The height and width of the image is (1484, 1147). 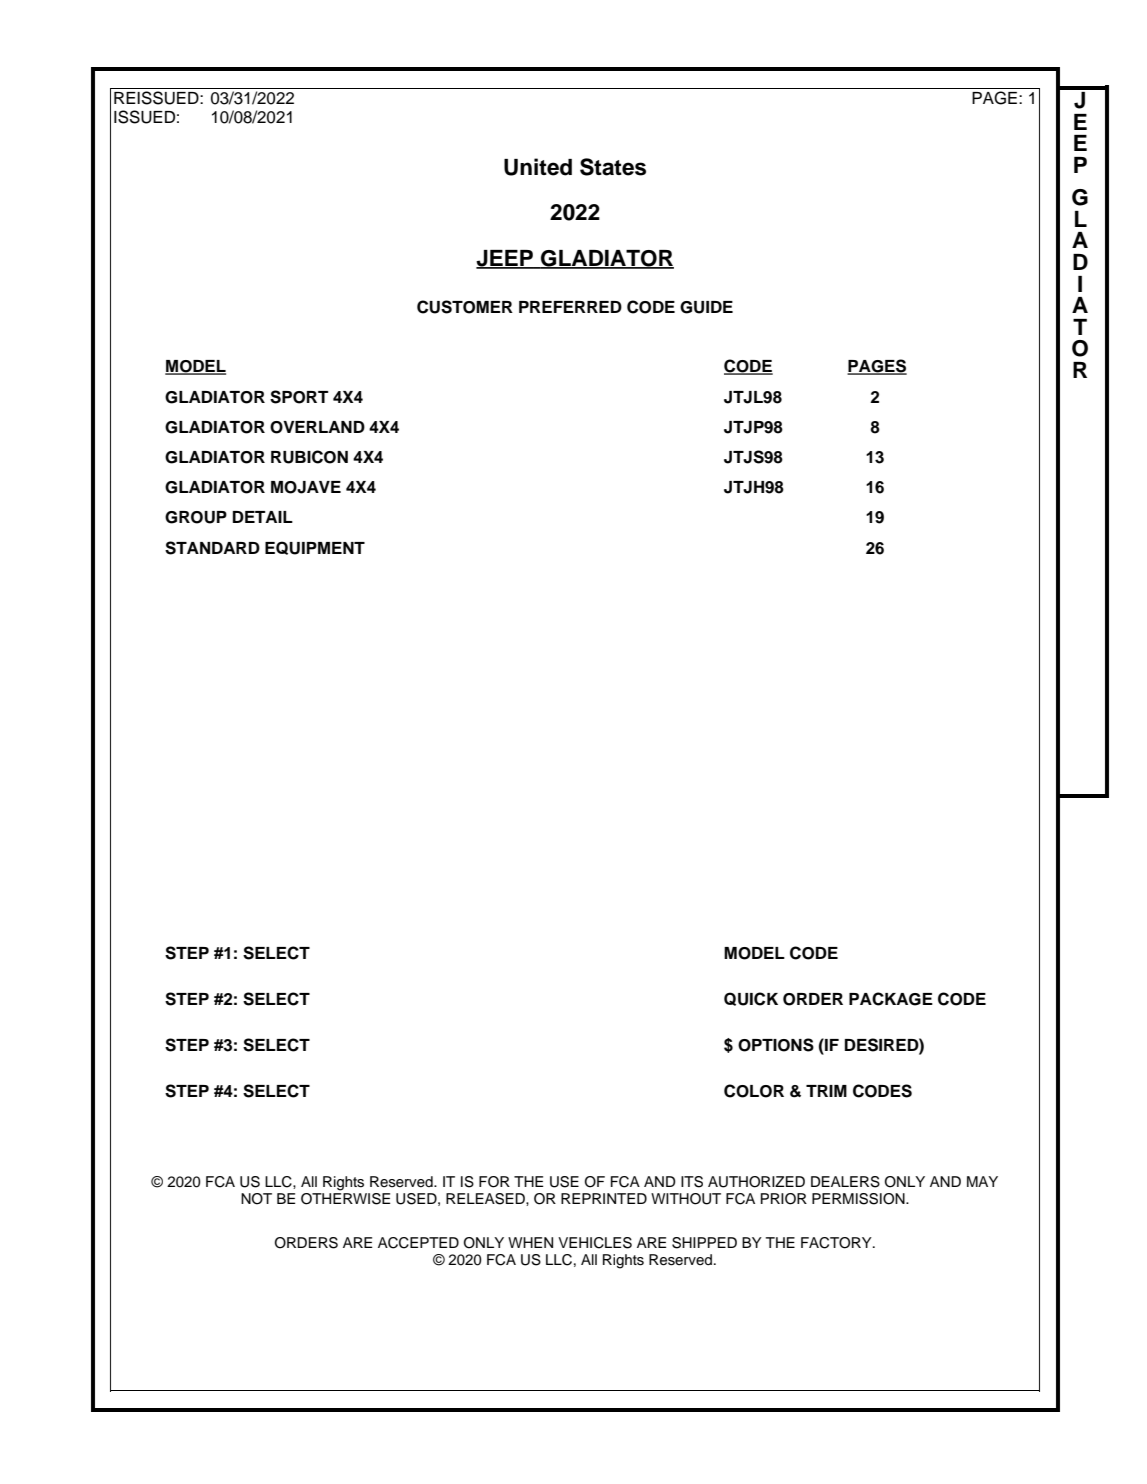 What do you see at coordinates (256, 1199) in the image?
I see `NOT` at bounding box center [256, 1199].
